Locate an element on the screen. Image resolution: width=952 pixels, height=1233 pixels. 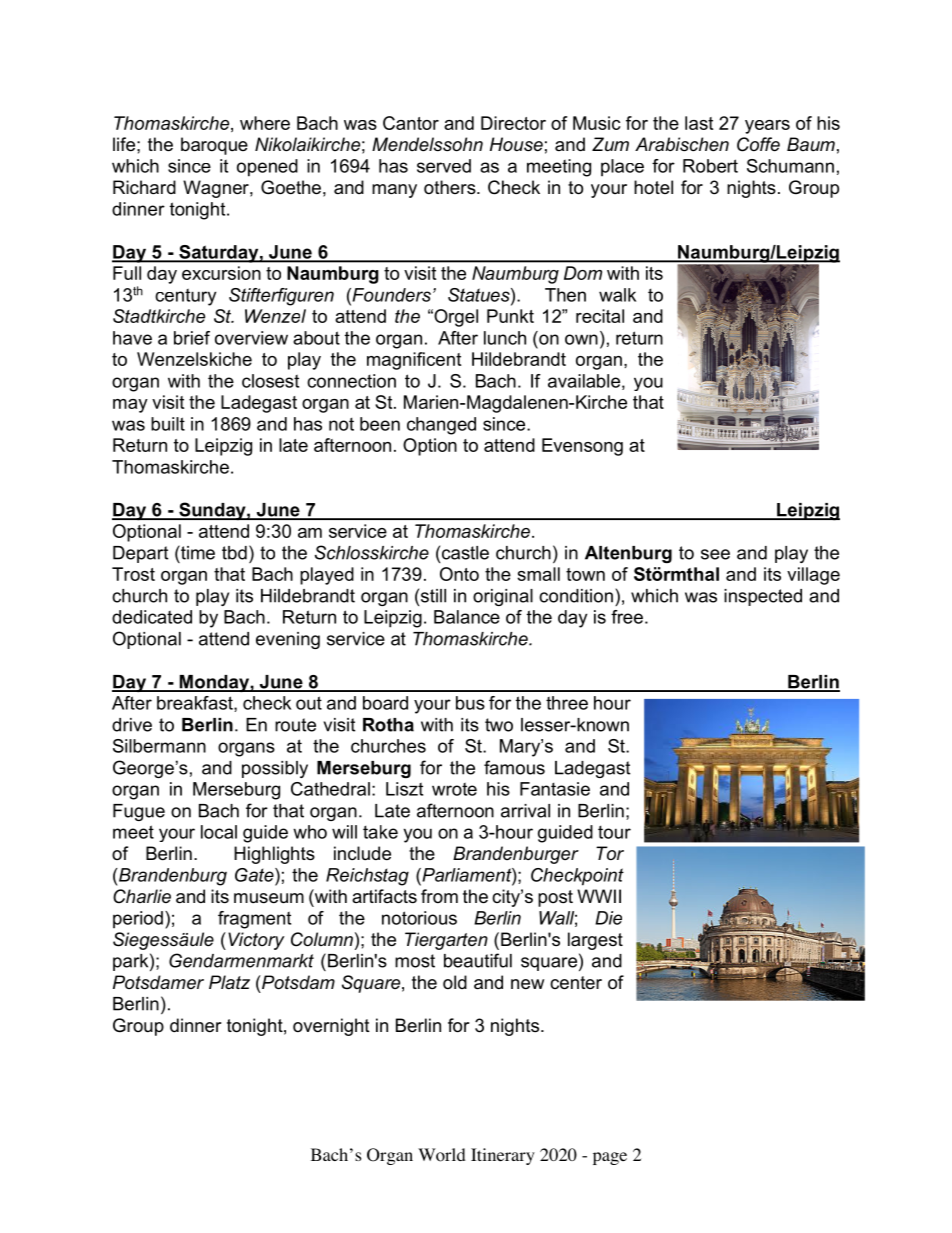
beautiful is located at coordinates (478, 960).
